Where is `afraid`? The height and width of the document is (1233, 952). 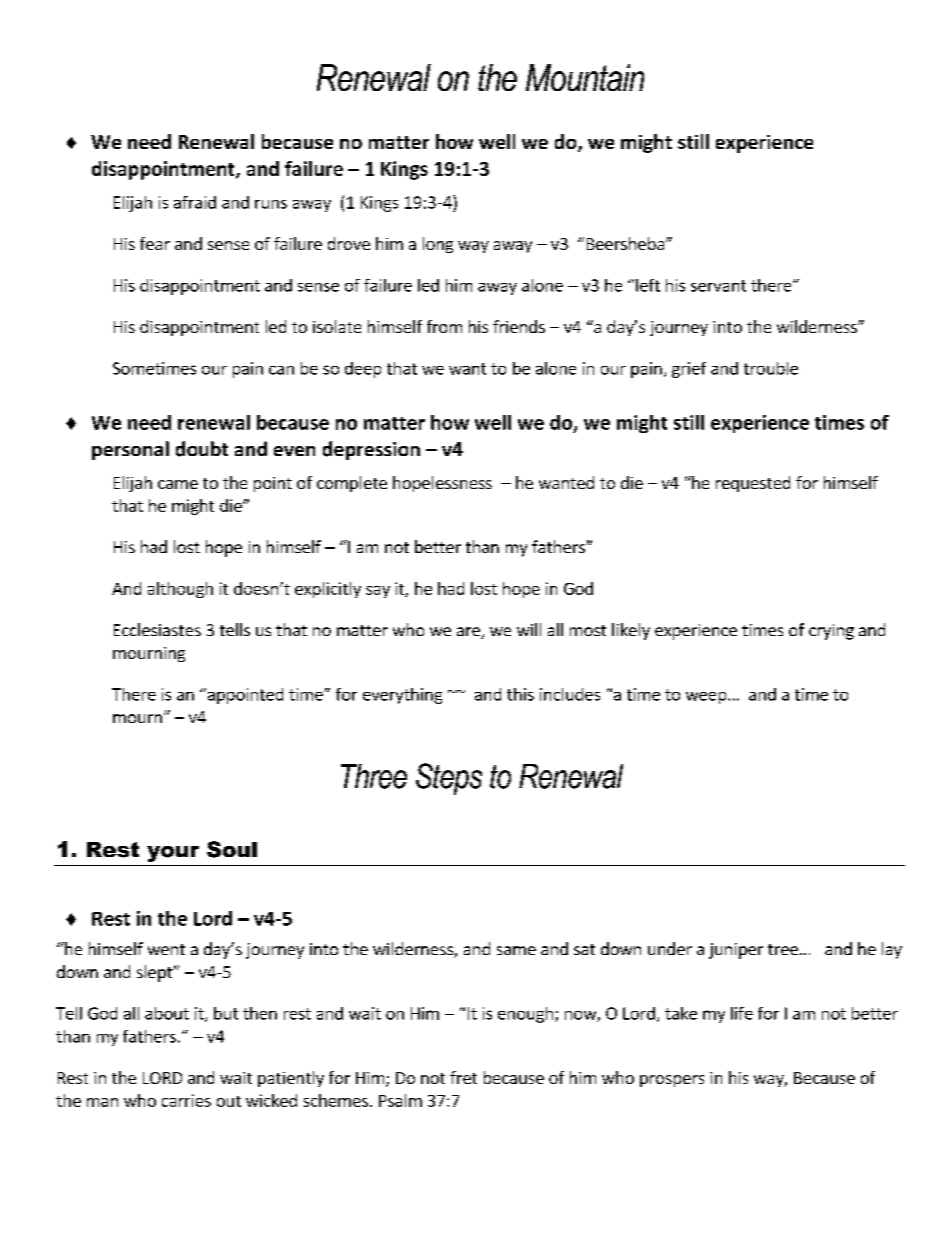 afraid is located at coordinates (195, 202).
